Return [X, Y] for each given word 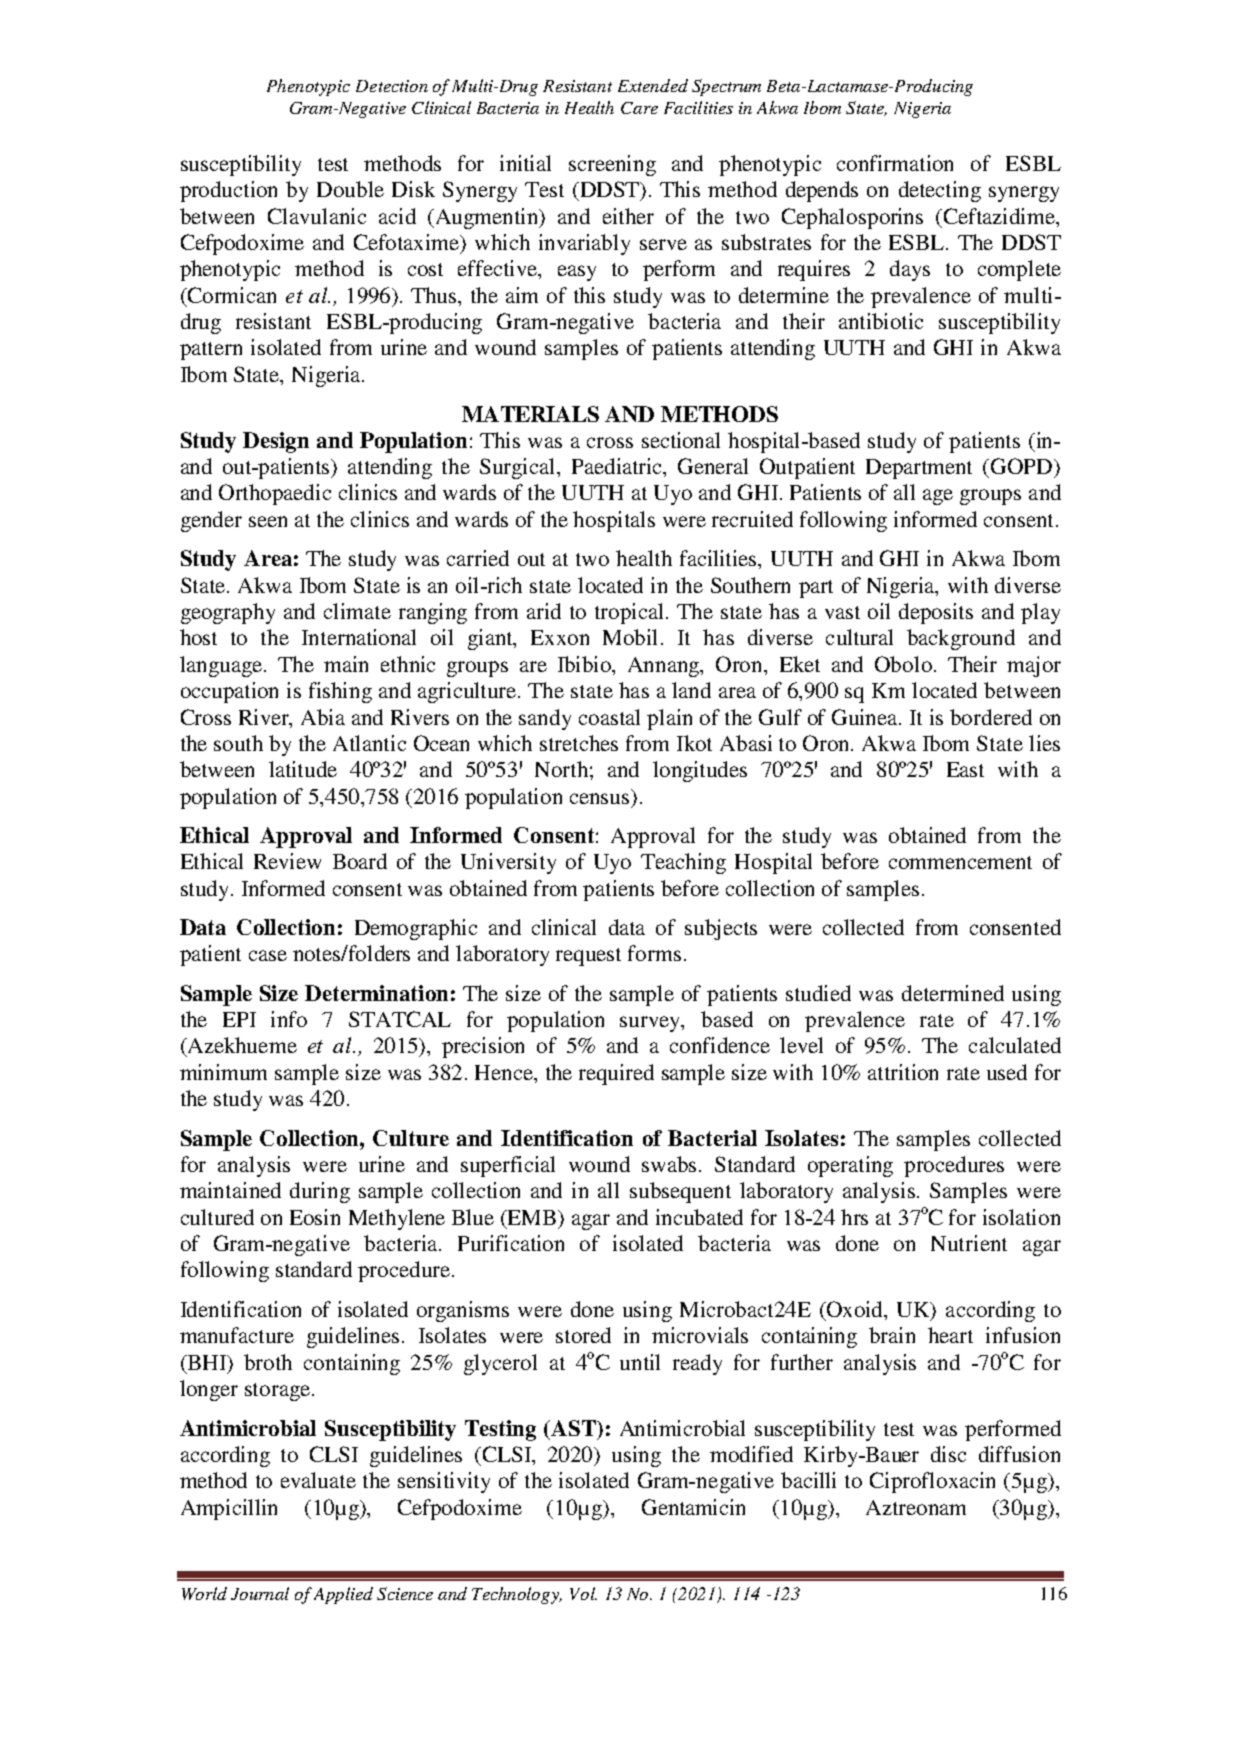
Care [639, 108]
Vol [583, 1593]
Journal [260, 1593]
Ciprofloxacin [932, 1482]
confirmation [895, 163]
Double [350, 189]
